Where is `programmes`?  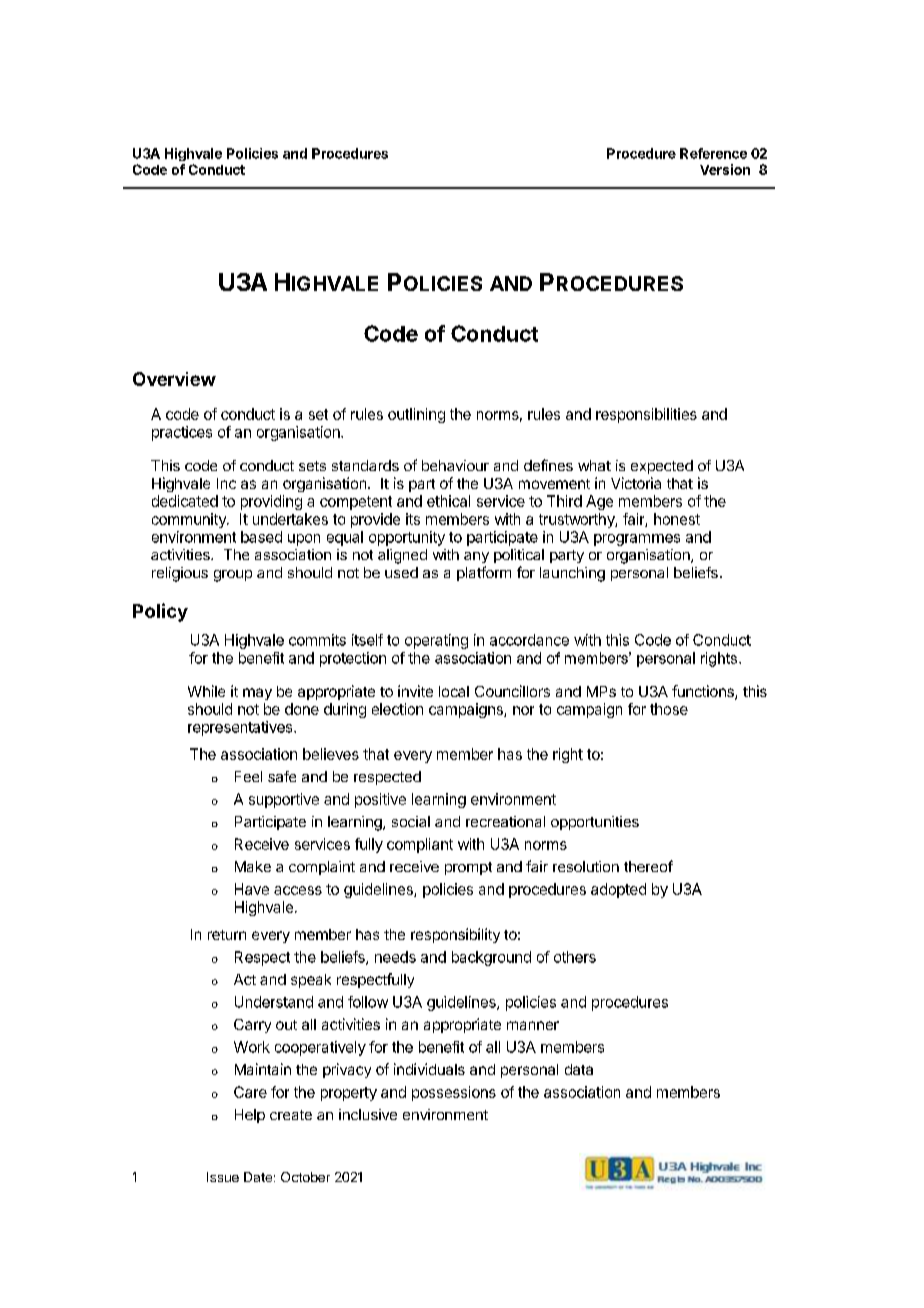
programmes is located at coordinates (637, 540).
